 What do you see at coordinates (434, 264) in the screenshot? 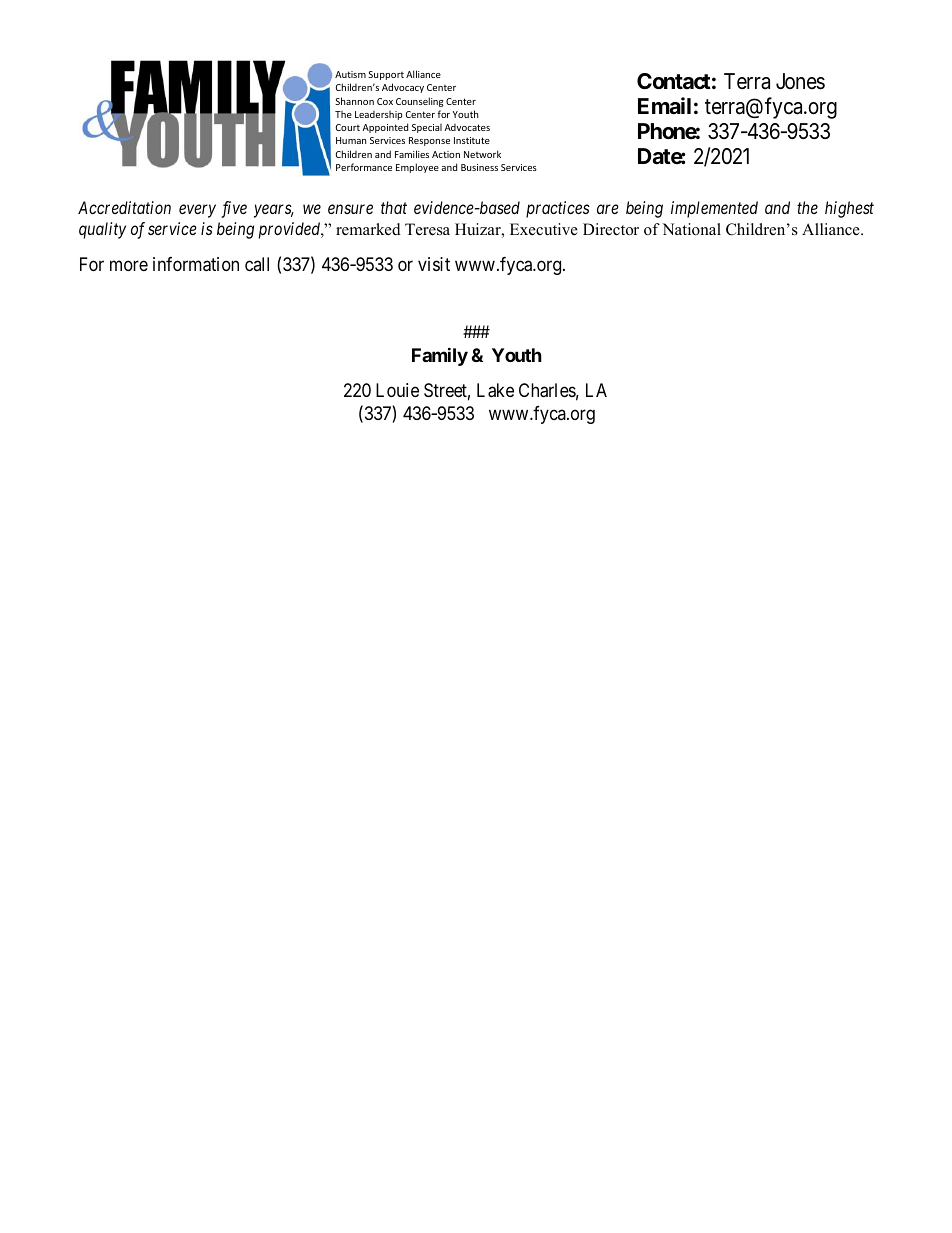
I see `visit` at bounding box center [434, 264].
